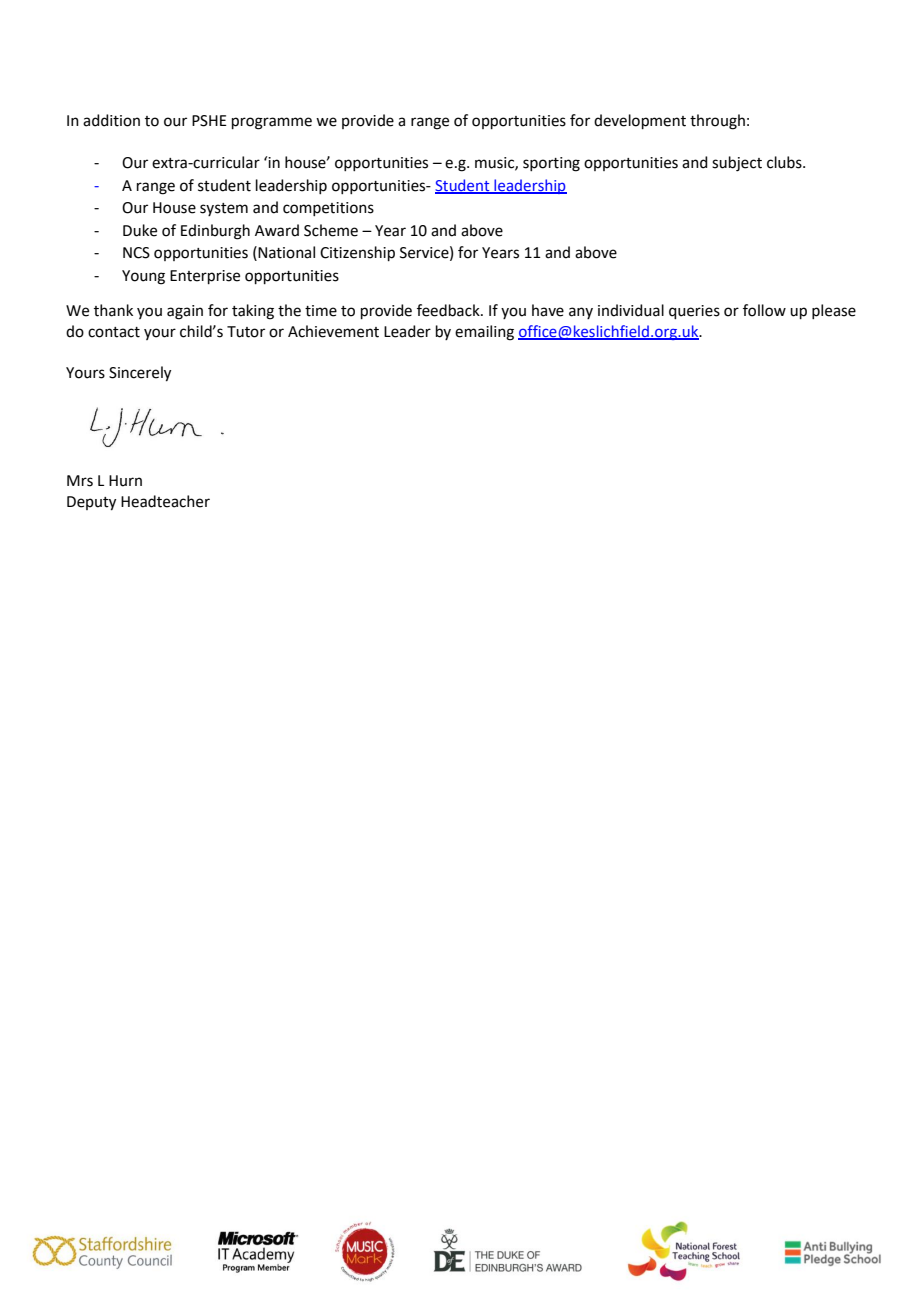  Describe the element at coordinates (717, 122) in the page. I see `through` at that location.
